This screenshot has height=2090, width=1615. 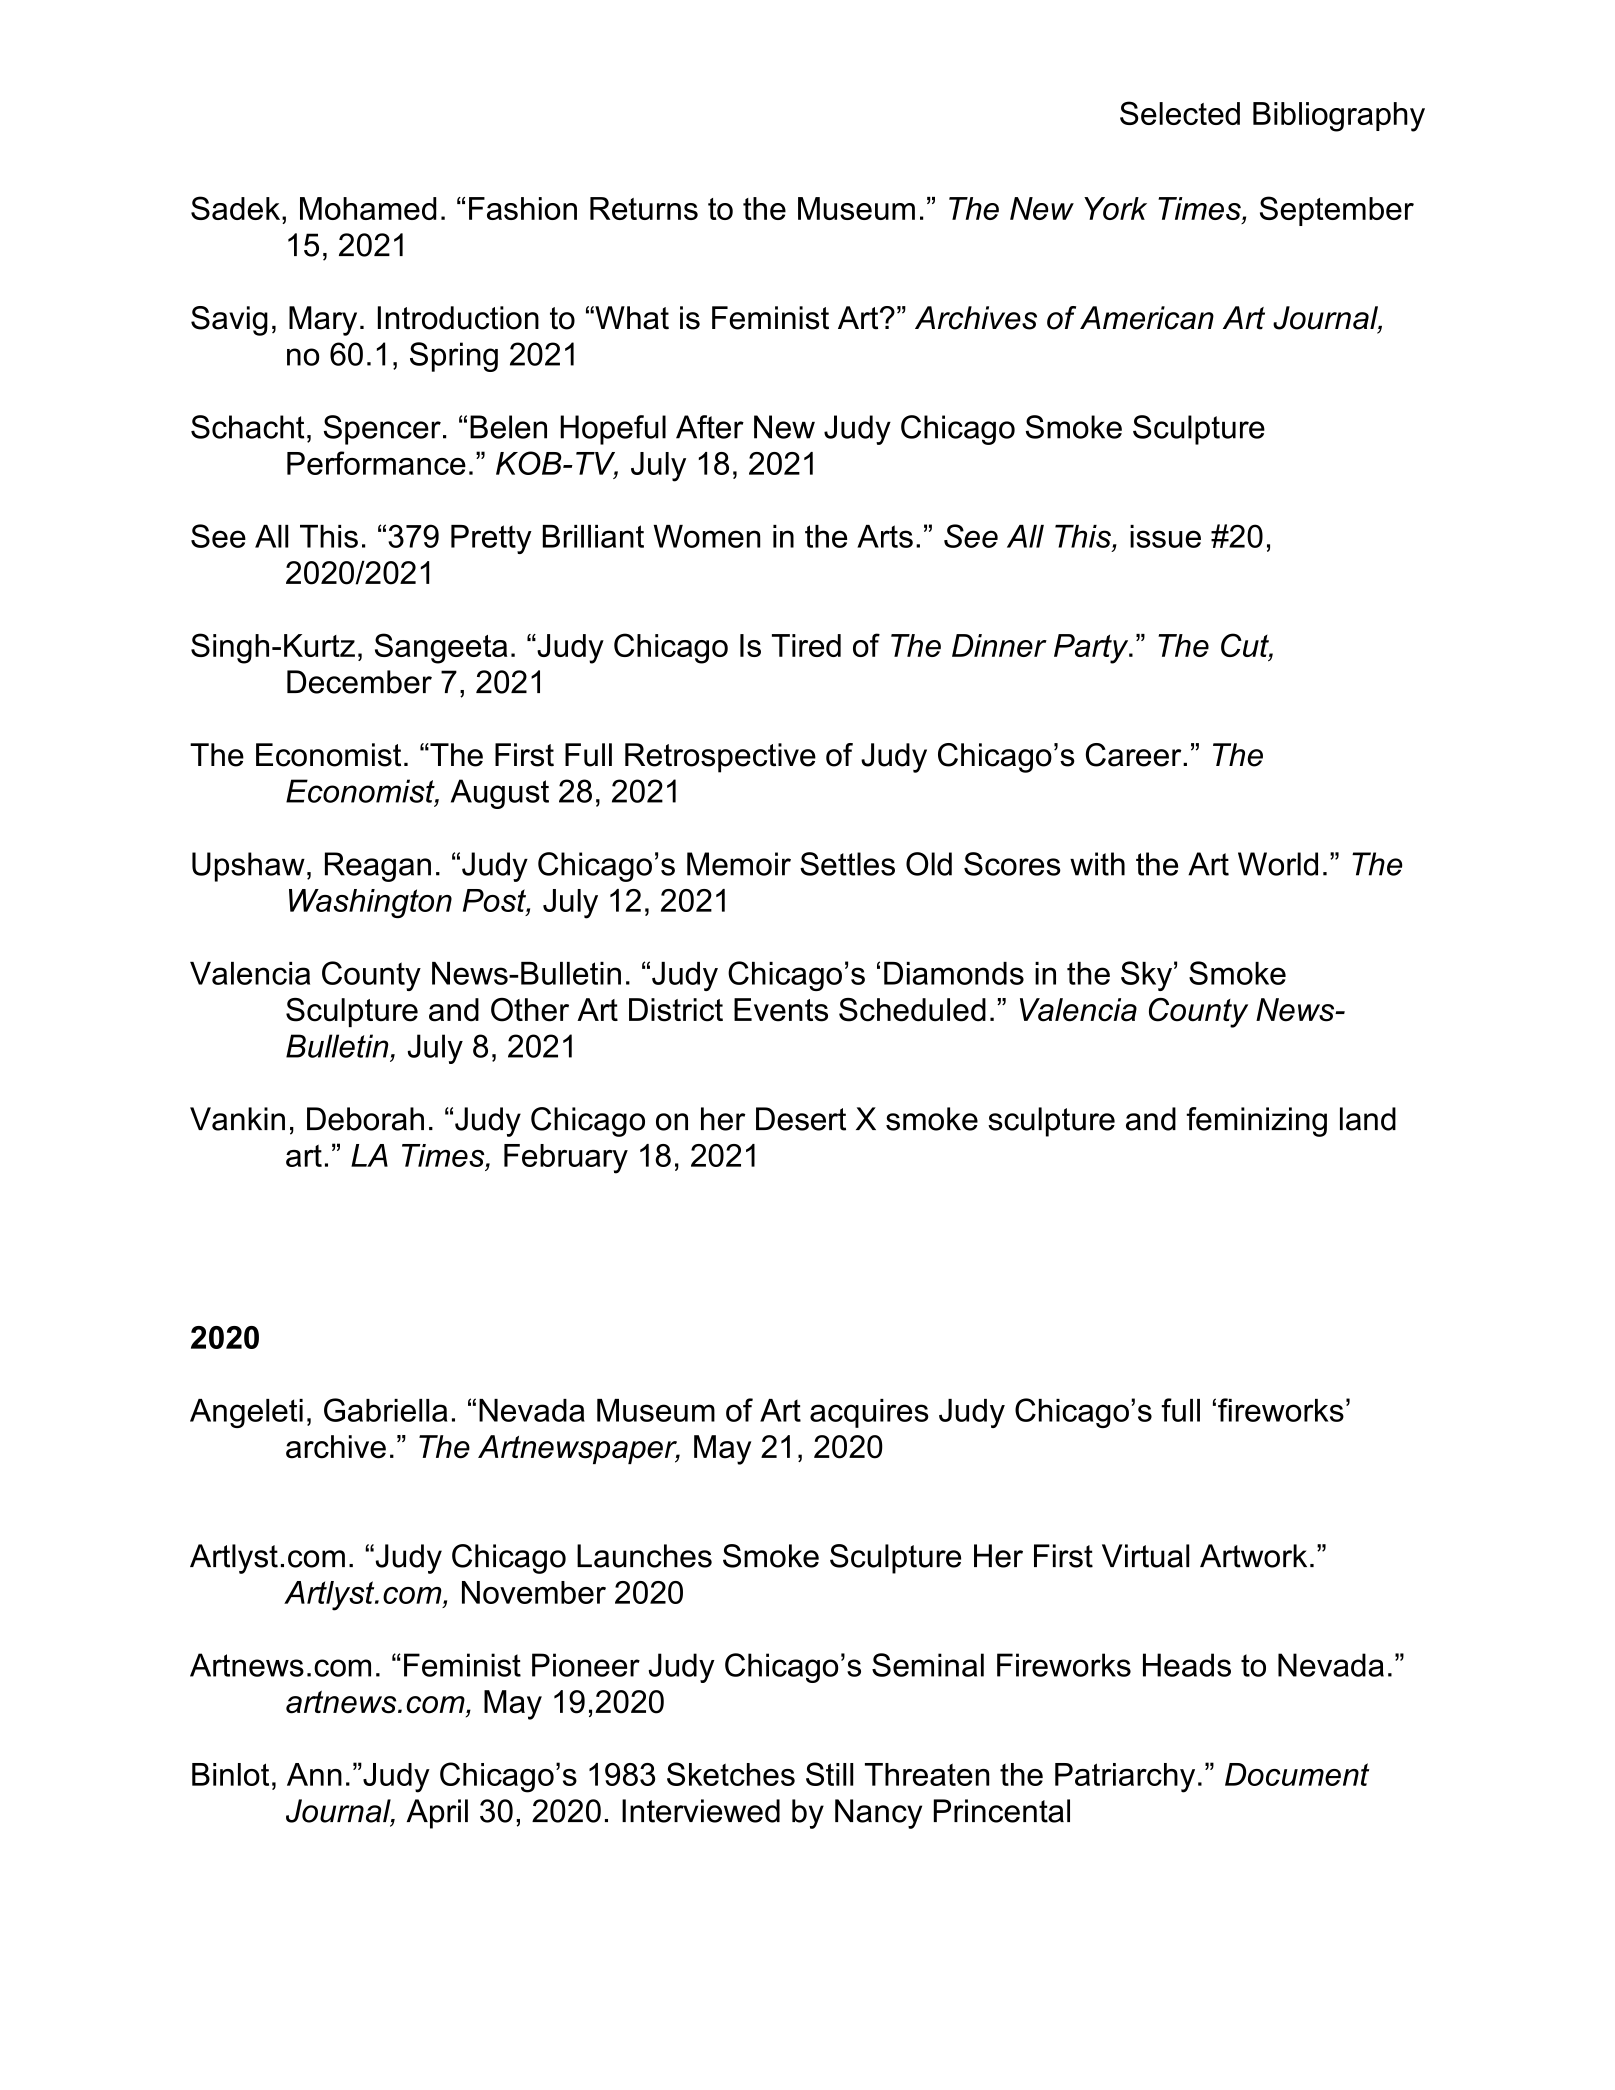 What do you see at coordinates (1368, 1119) in the screenshot?
I see `land` at bounding box center [1368, 1119].
